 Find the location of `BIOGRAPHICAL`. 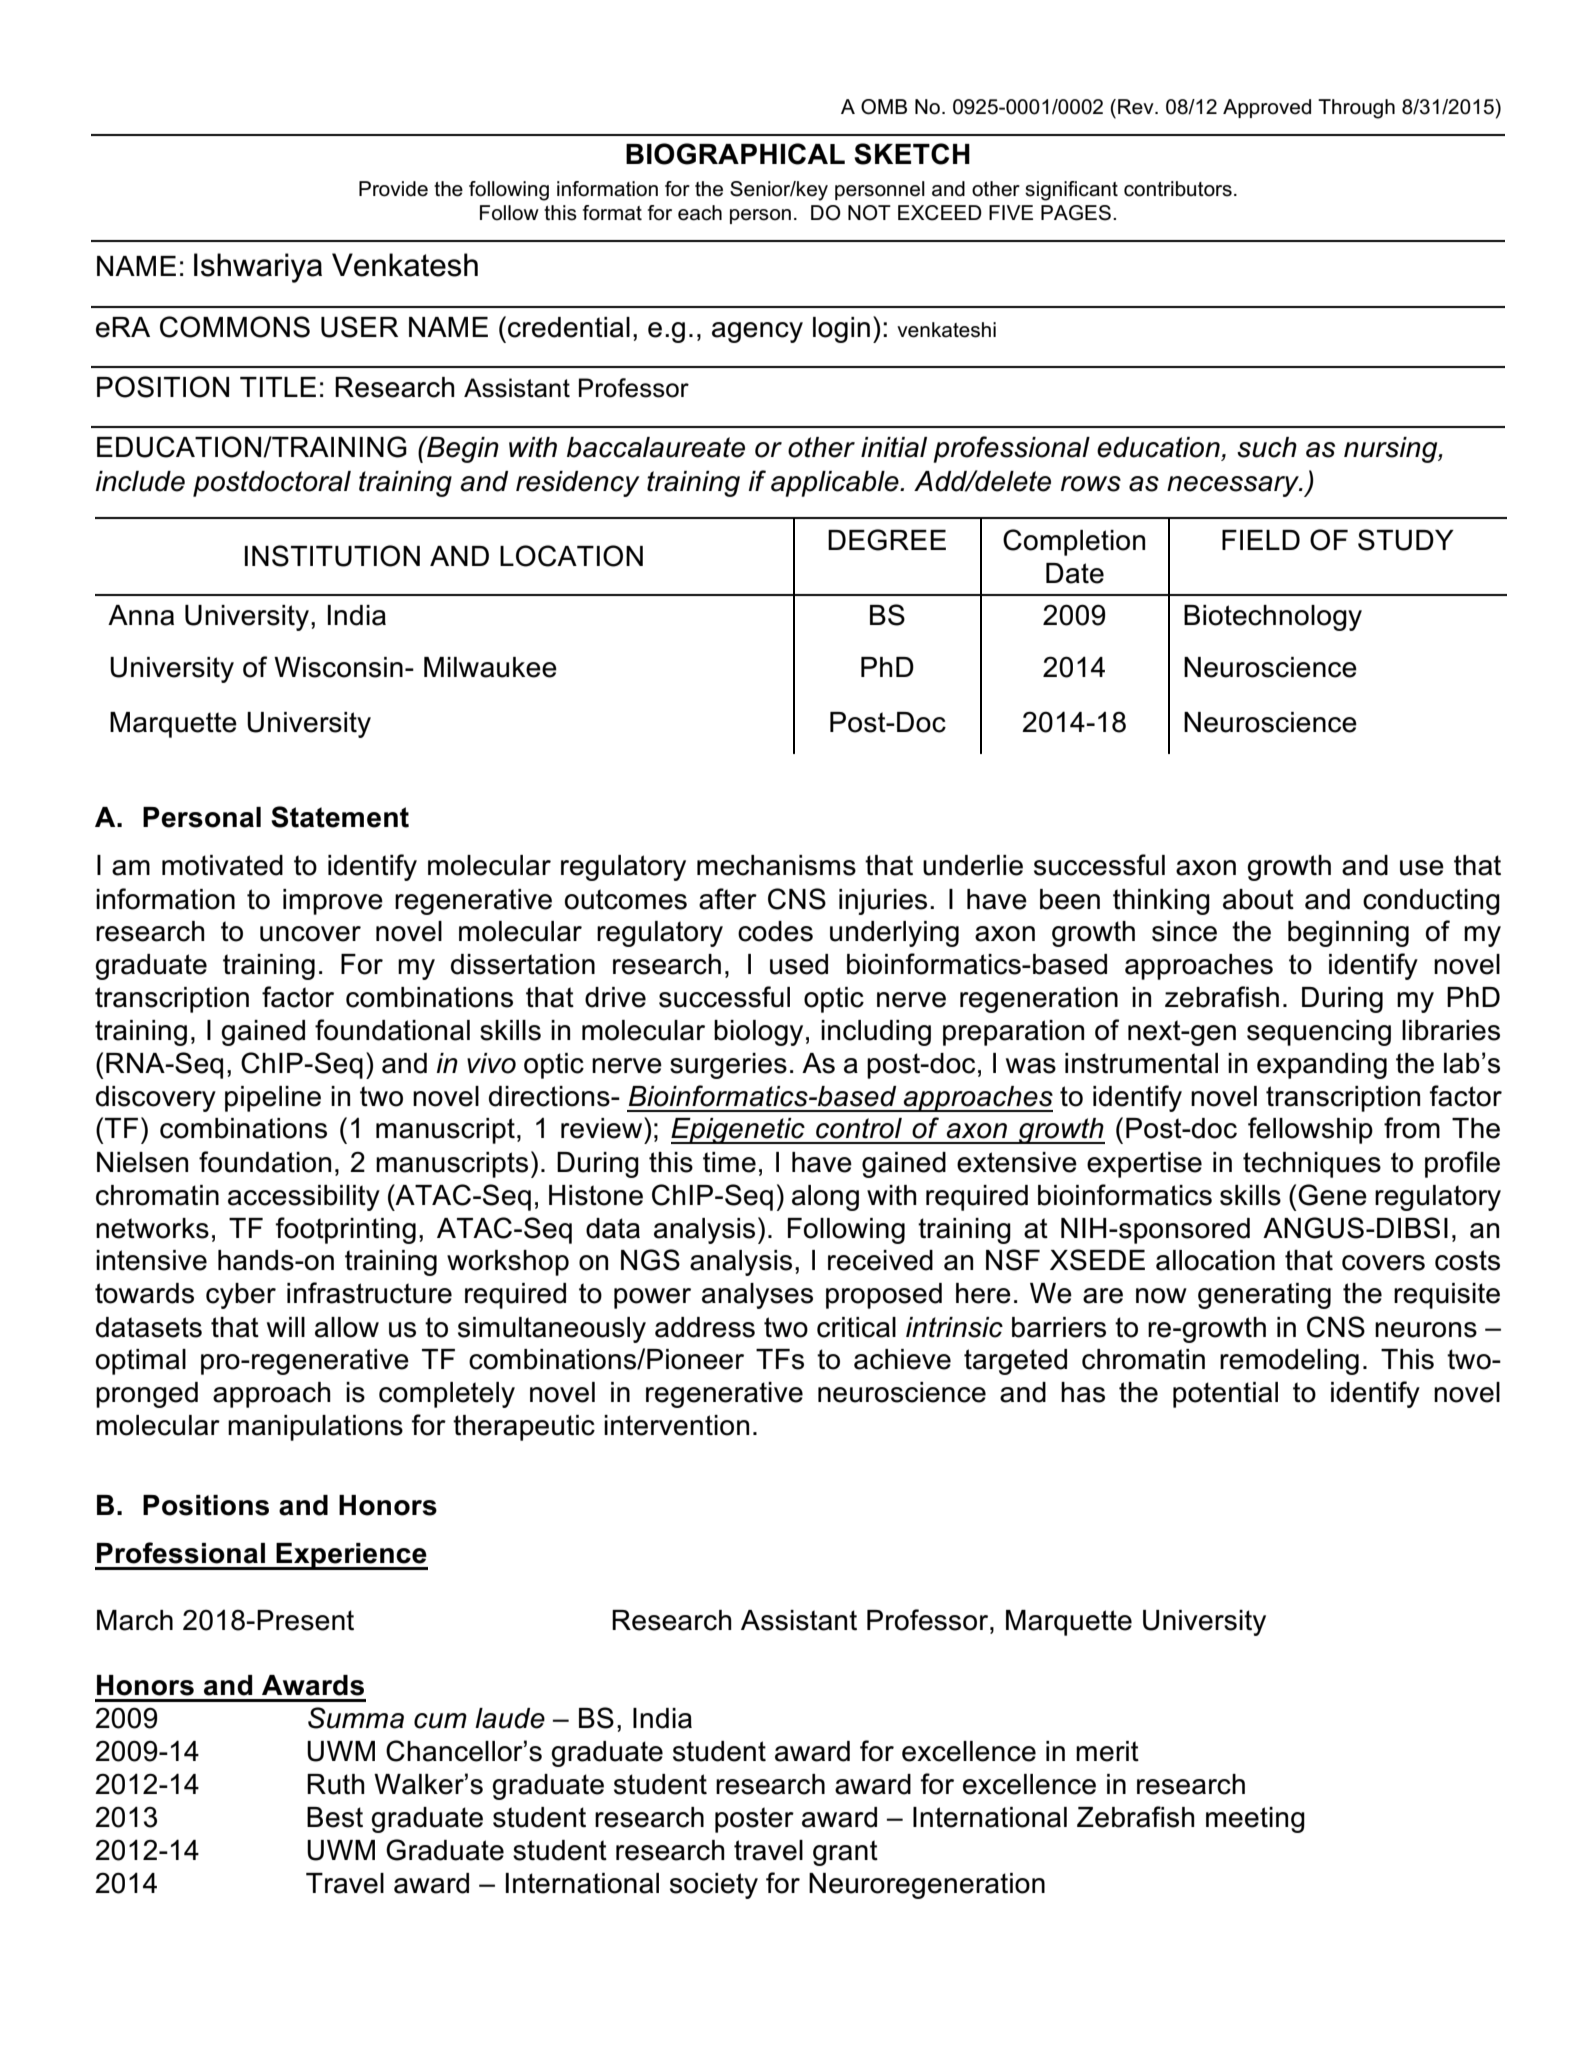

BIOGRAPHICAL is located at coordinates (735, 154).
